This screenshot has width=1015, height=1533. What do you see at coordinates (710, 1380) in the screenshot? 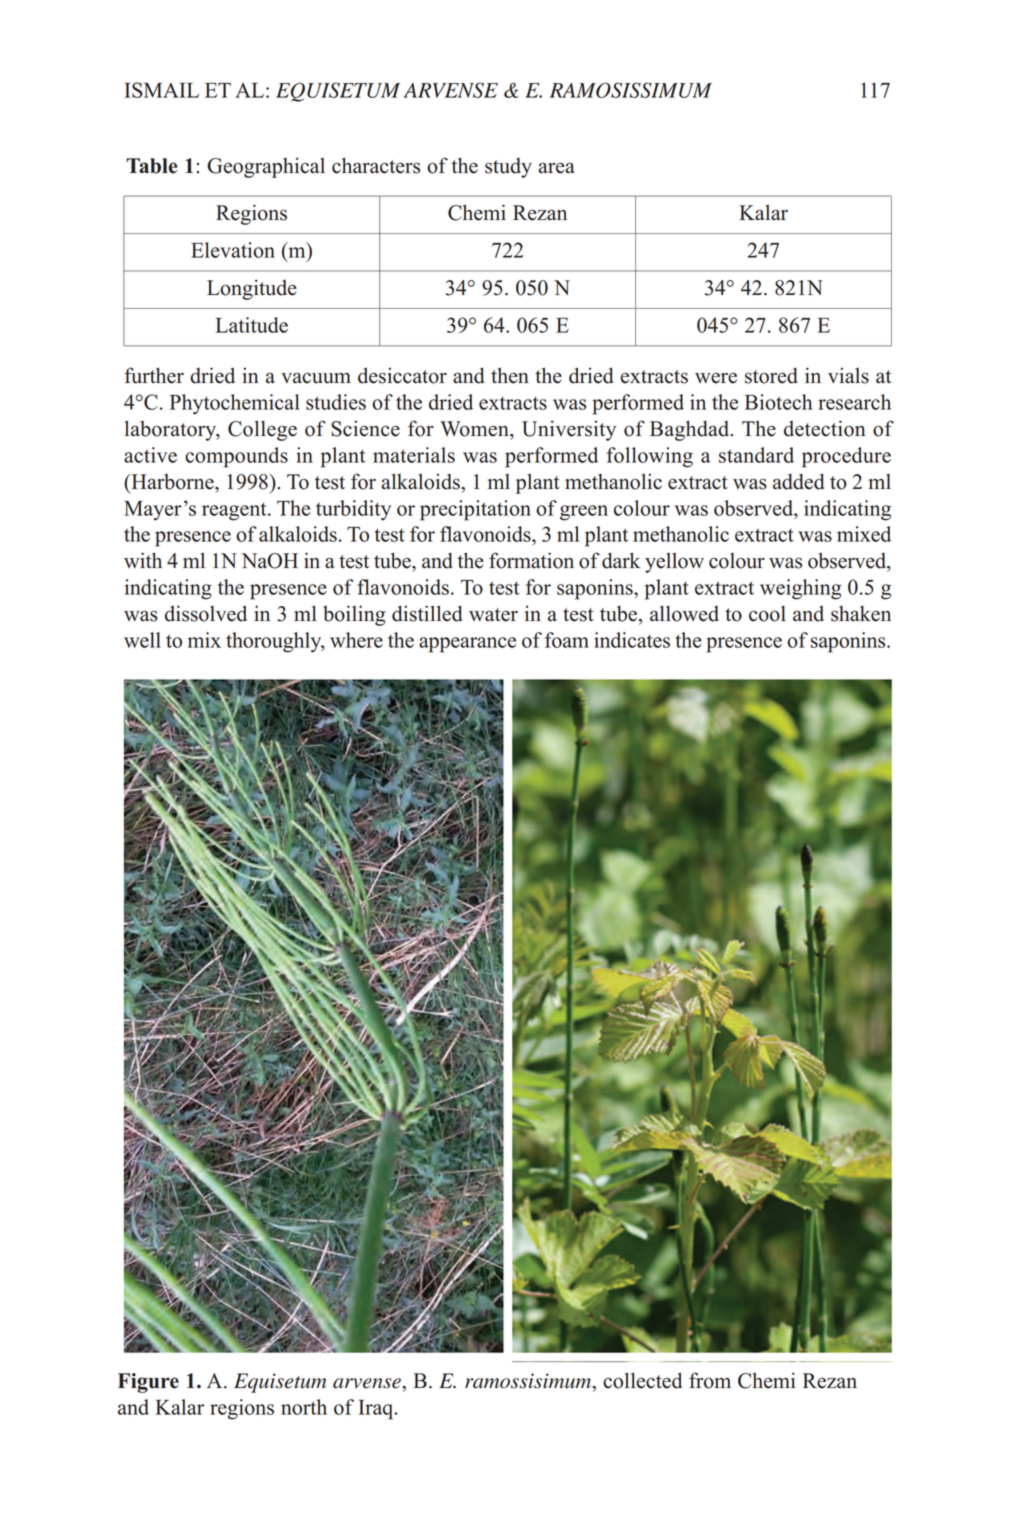
I see `from` at bounding box center [710, 1380].
